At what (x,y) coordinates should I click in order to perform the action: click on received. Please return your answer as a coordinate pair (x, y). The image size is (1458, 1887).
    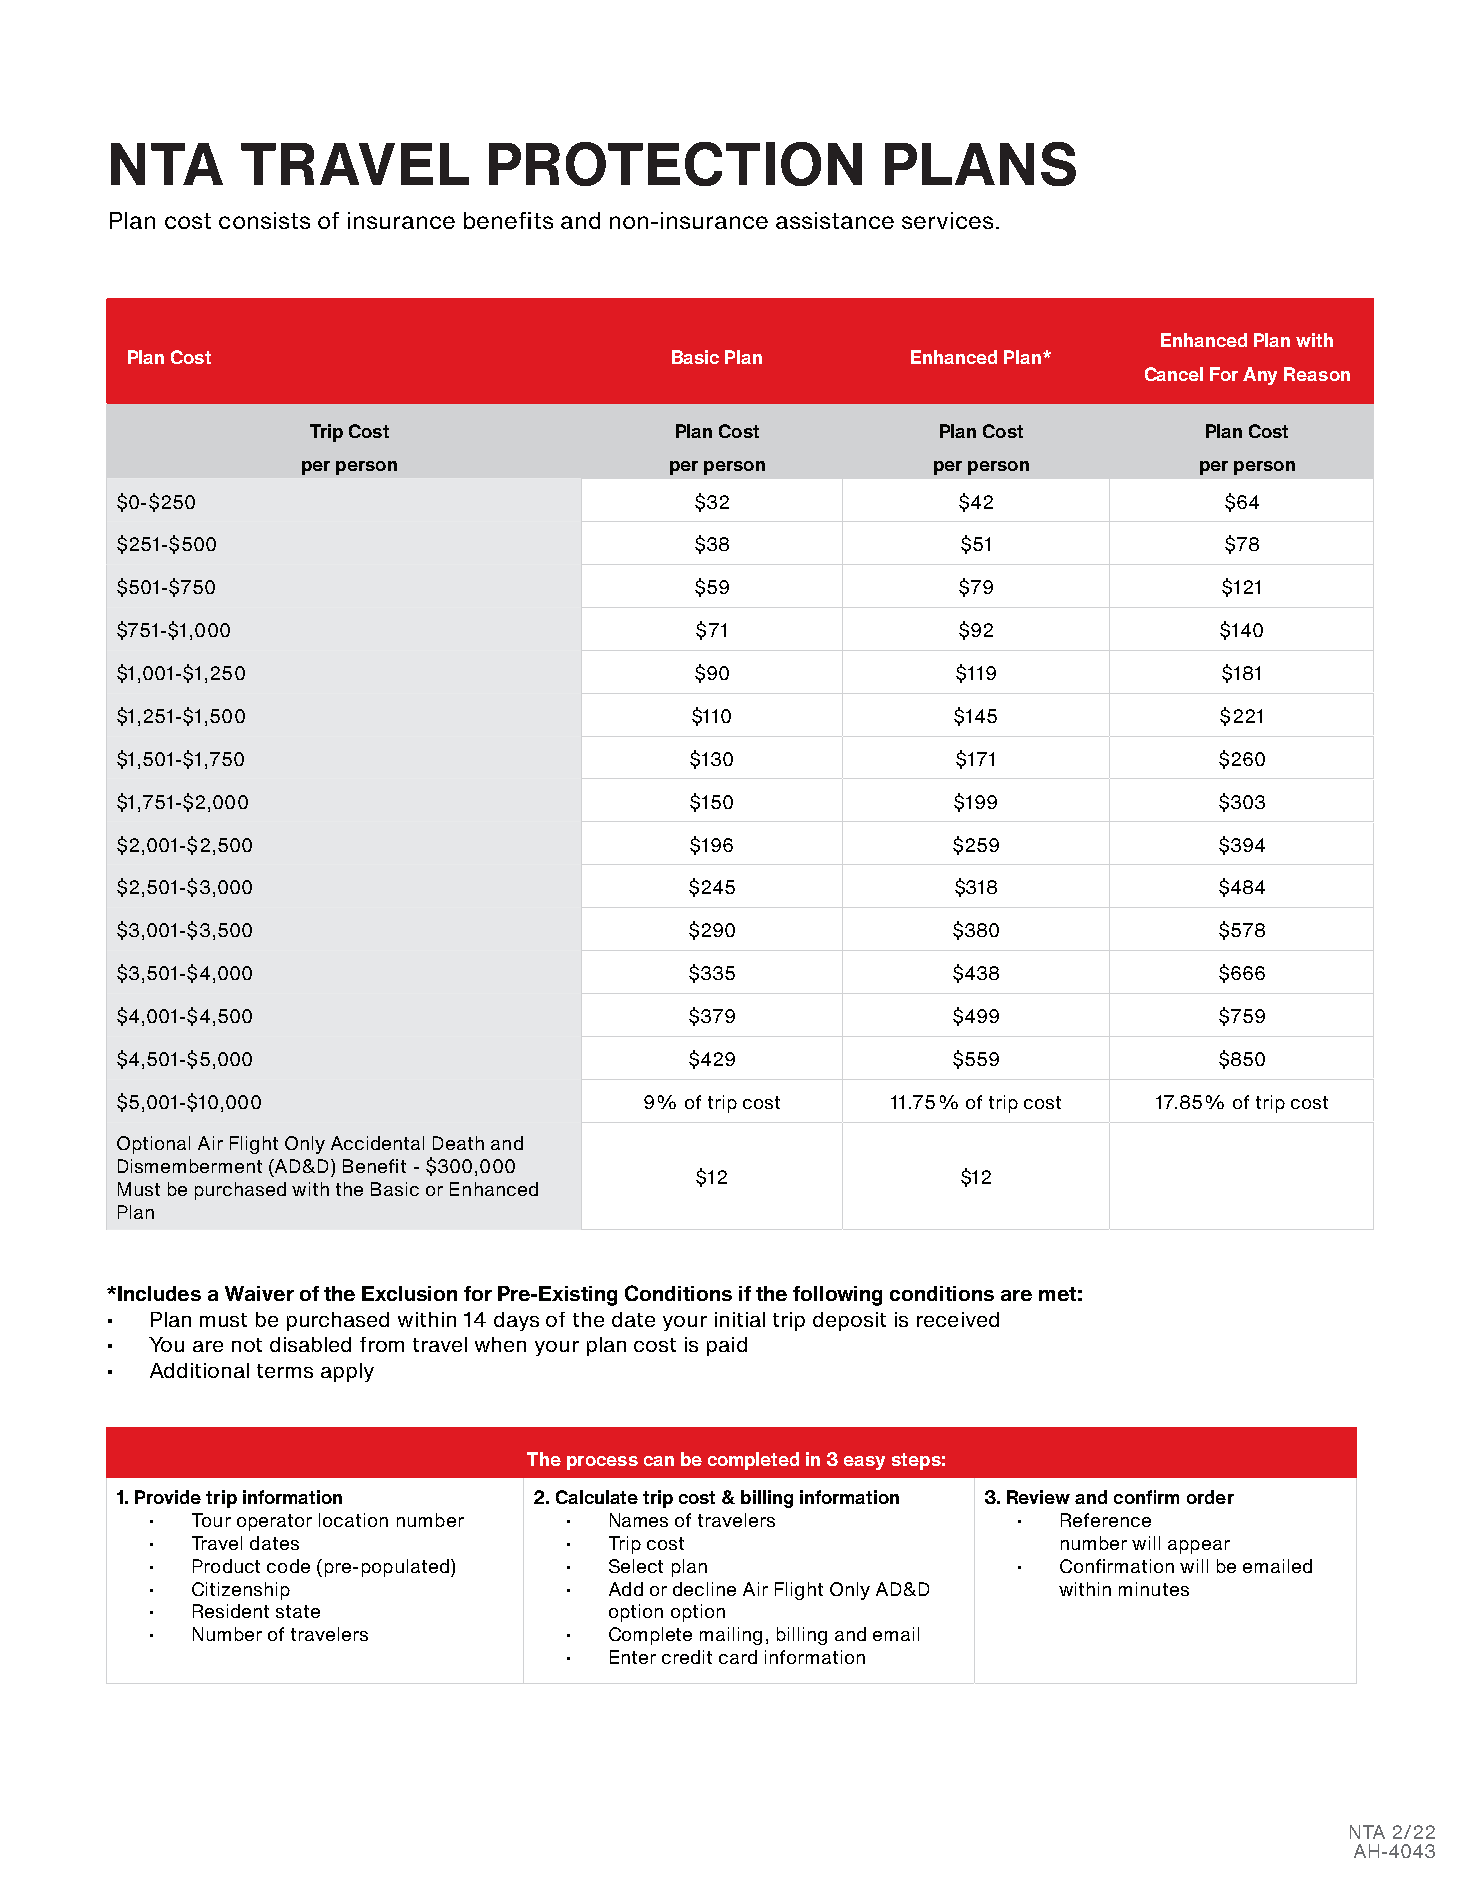
    Looking at the image, I should click on (958, 1319).
